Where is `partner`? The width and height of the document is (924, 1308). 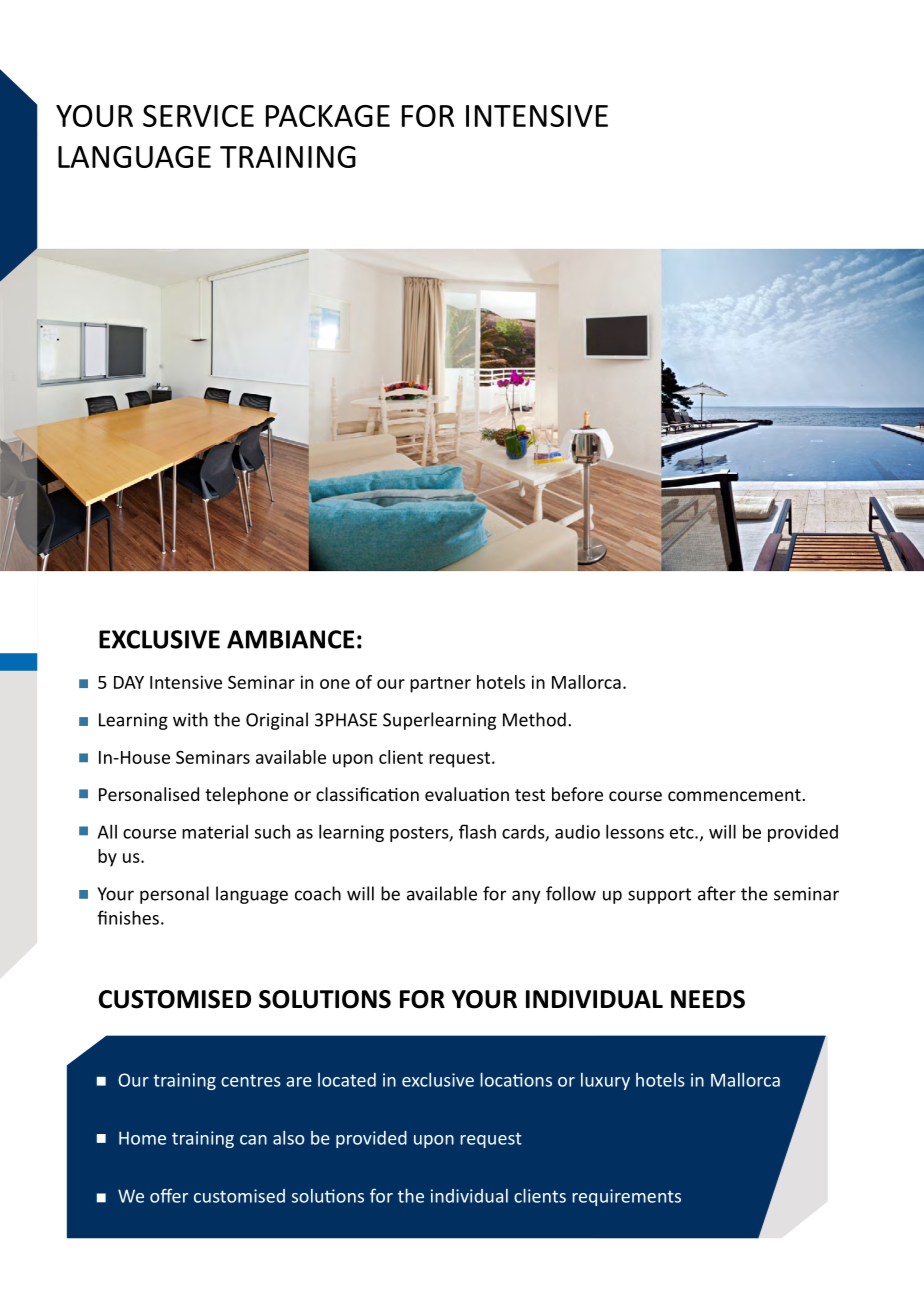
partner is located at coordinates (440, 685).
